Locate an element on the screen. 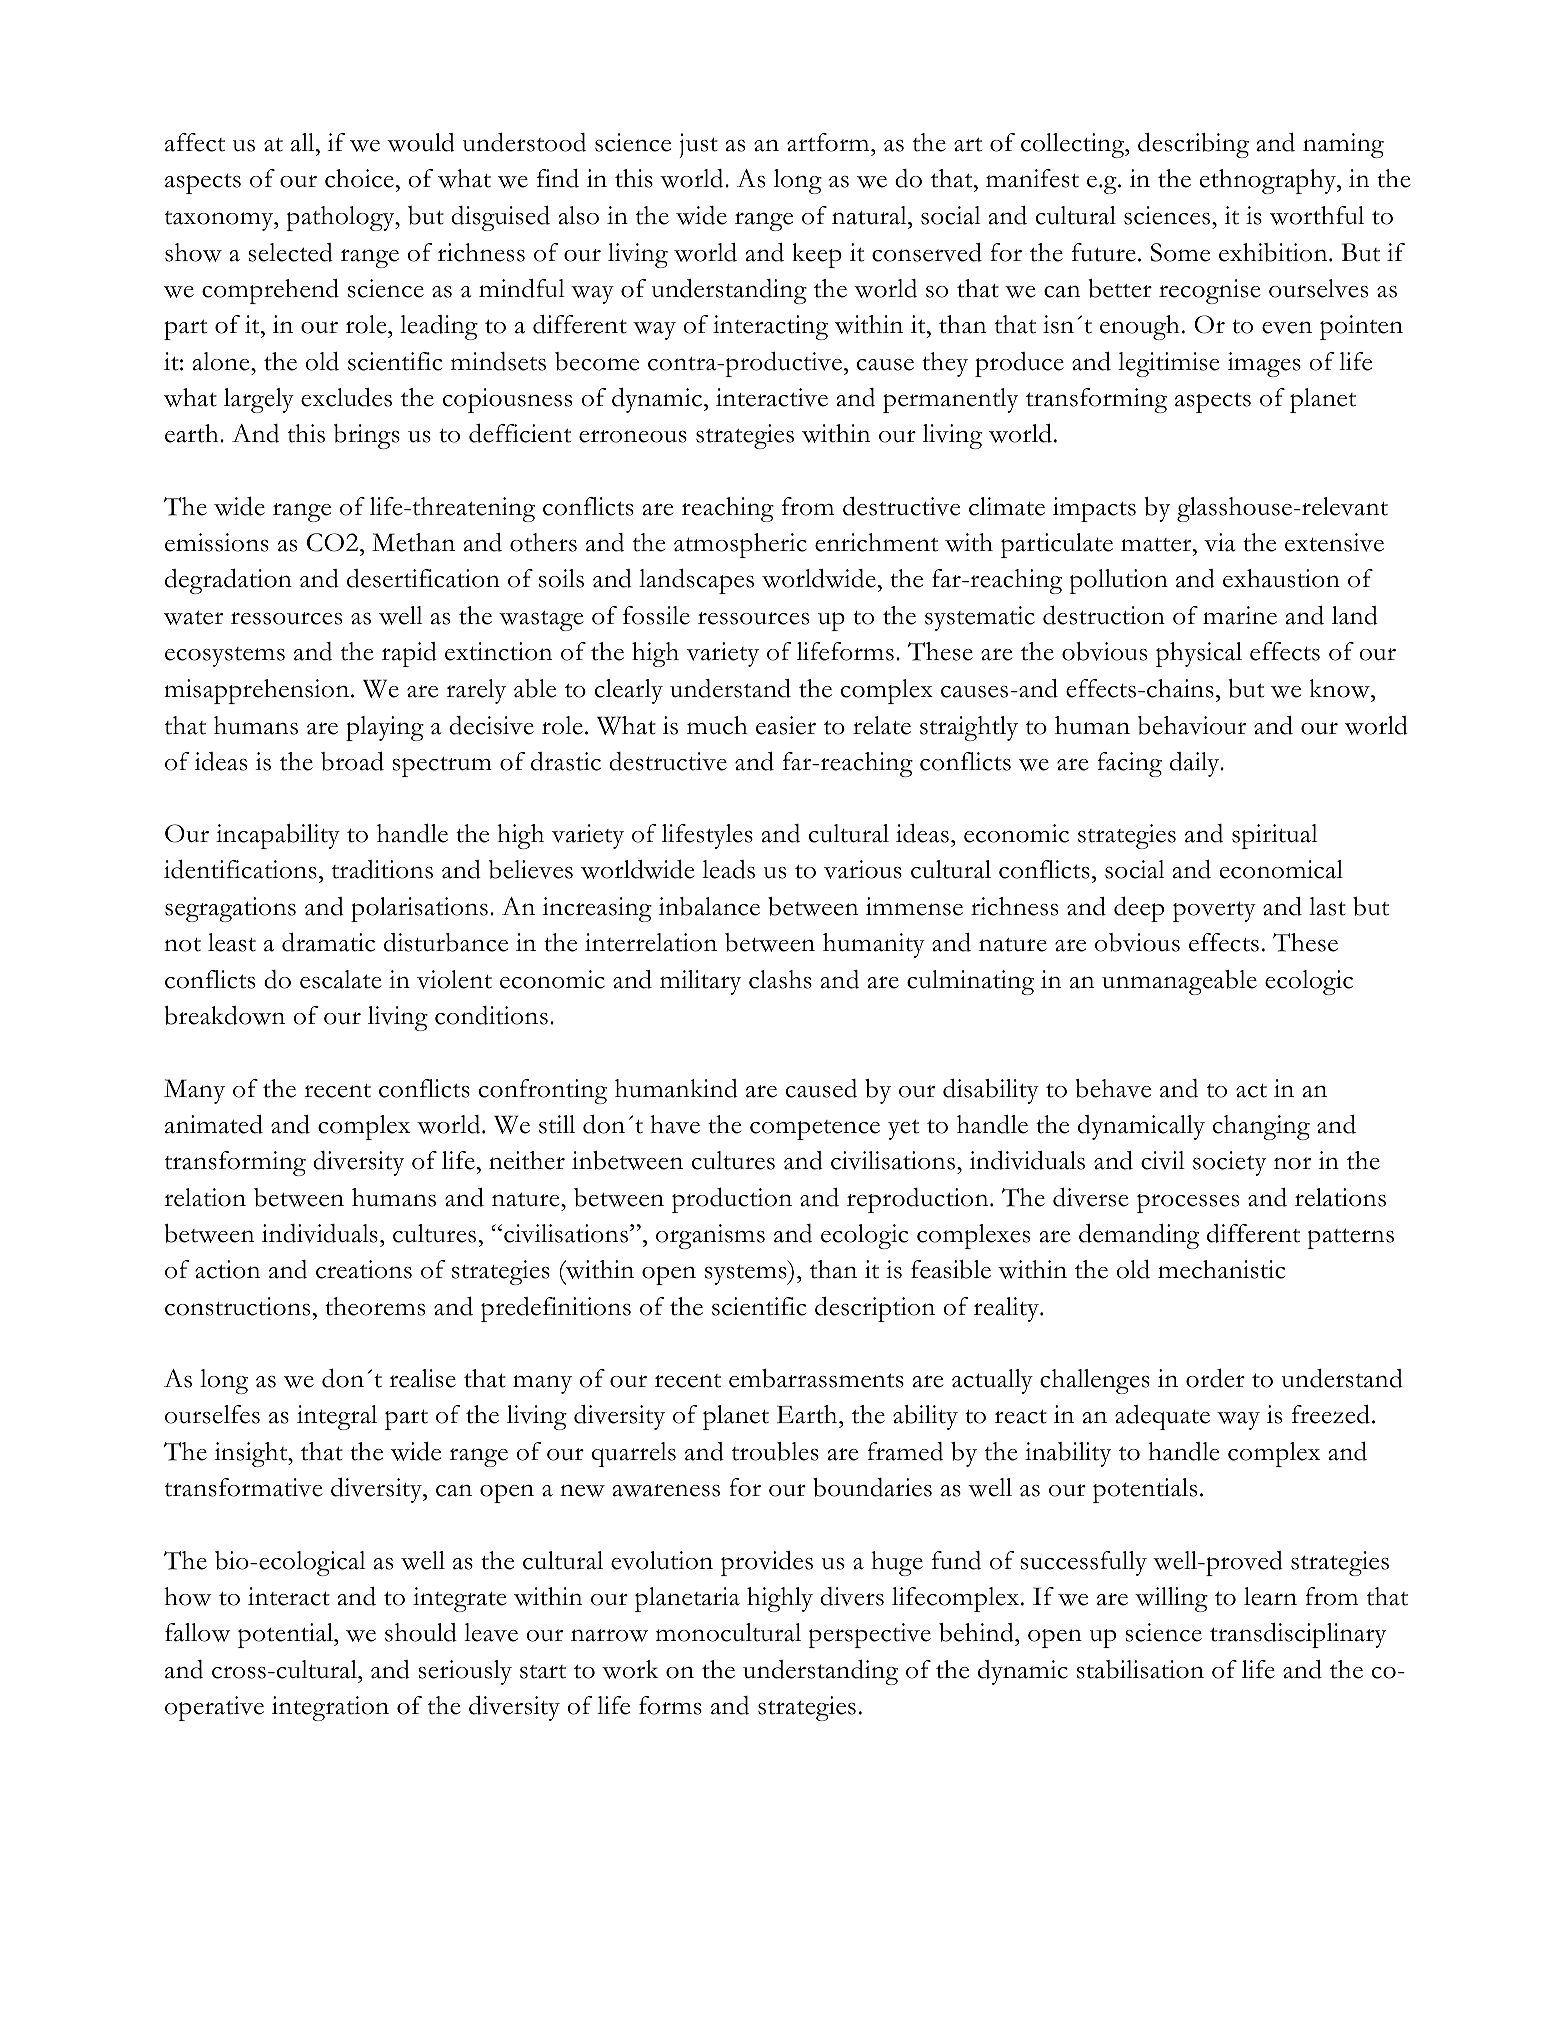  mechanistic is located at coordinates (1221, 1269).
